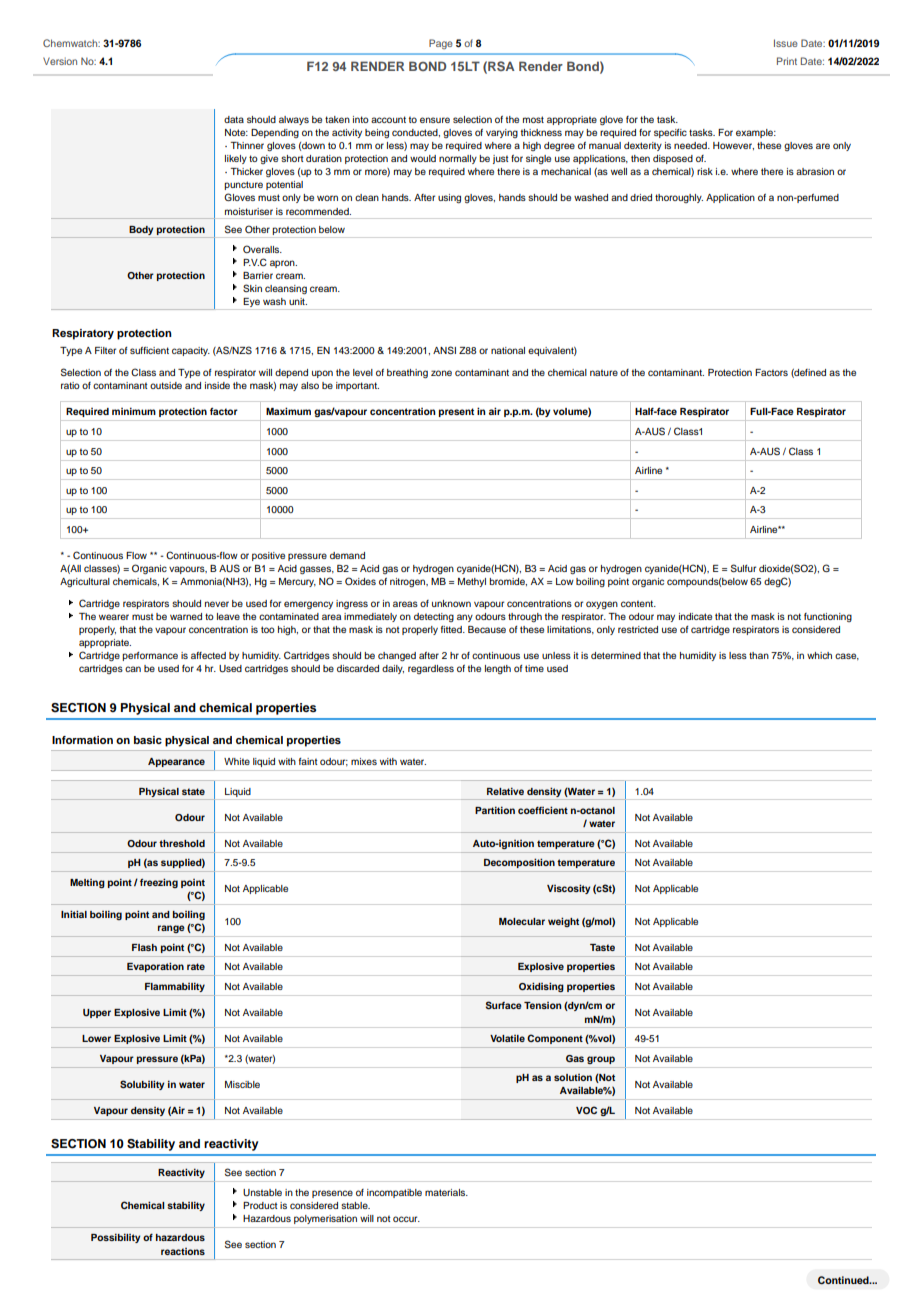  I want to click on Version, so click(60, 61).
